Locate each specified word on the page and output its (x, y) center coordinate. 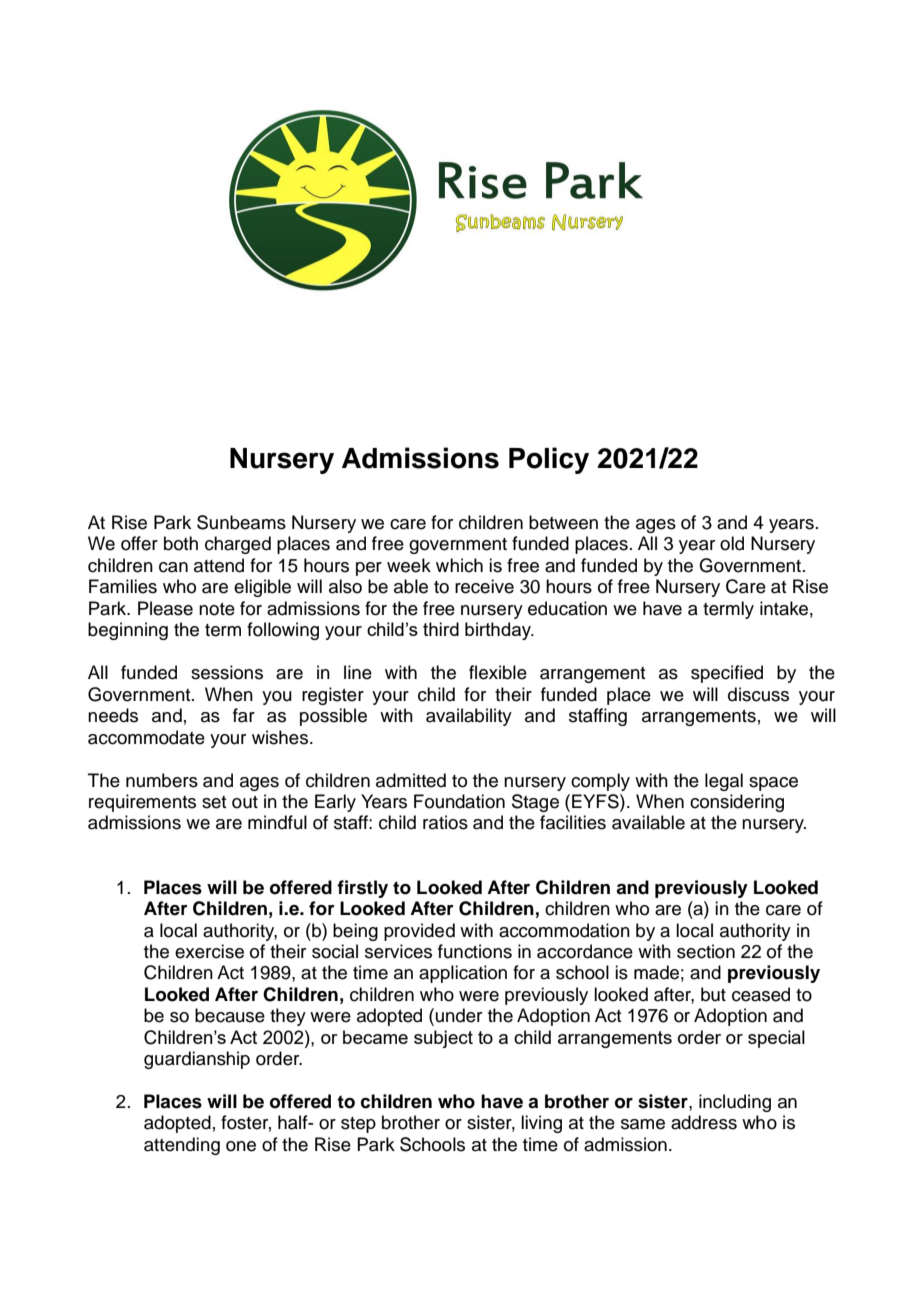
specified (727, 674)
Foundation (459, 801)
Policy (549, 460)
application (463, 974)
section (706, 951)
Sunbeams (241, 522)
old (732, 543)
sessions (227, 672)
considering (737, 803)
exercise (209, 951)
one (241, 1146)
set (214, 802)
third (441, 629)
